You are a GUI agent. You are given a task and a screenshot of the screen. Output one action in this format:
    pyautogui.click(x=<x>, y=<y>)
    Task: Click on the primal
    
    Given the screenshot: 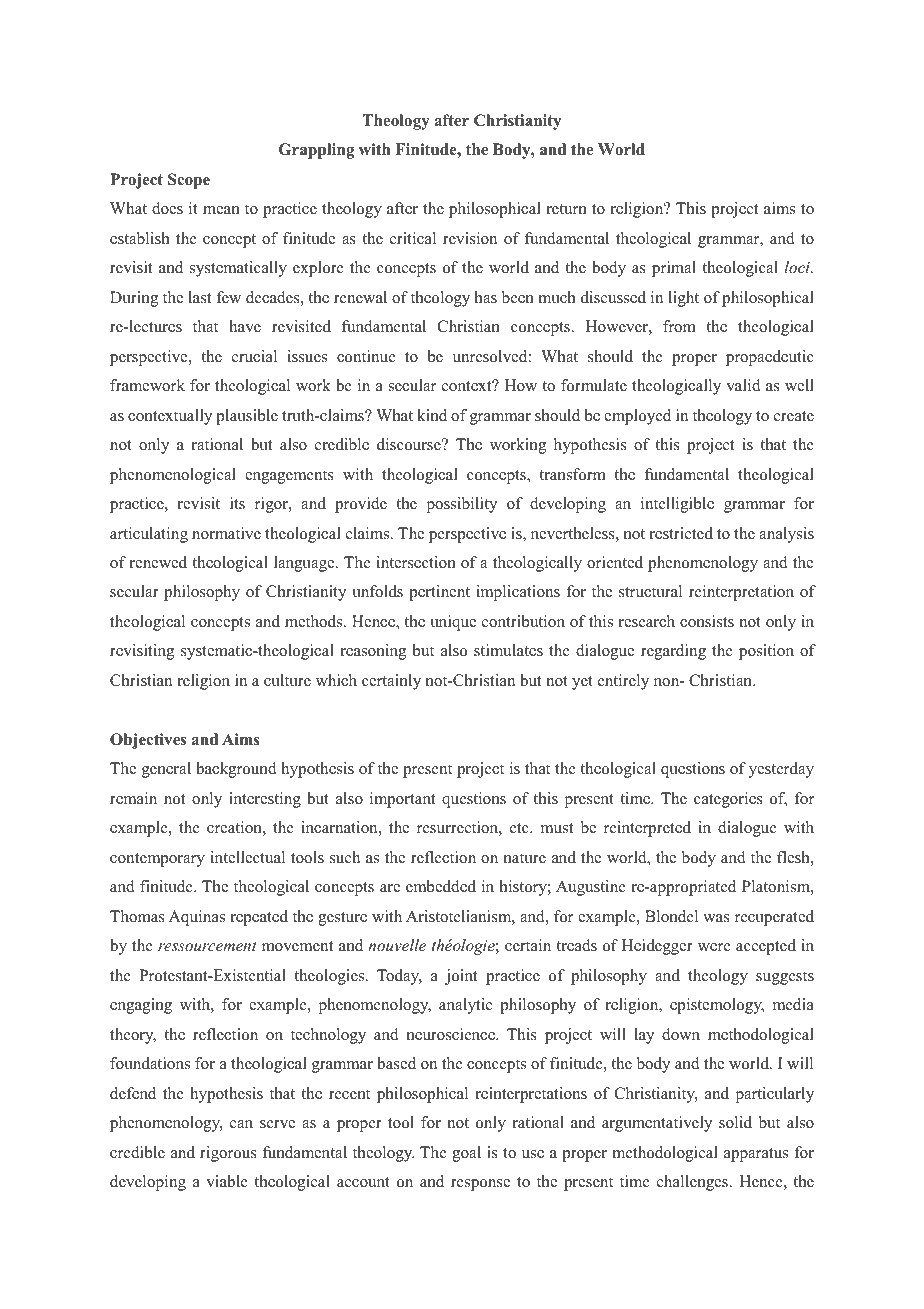 What is the action you would take?
    pyautogui.click(x=674, y=269)
